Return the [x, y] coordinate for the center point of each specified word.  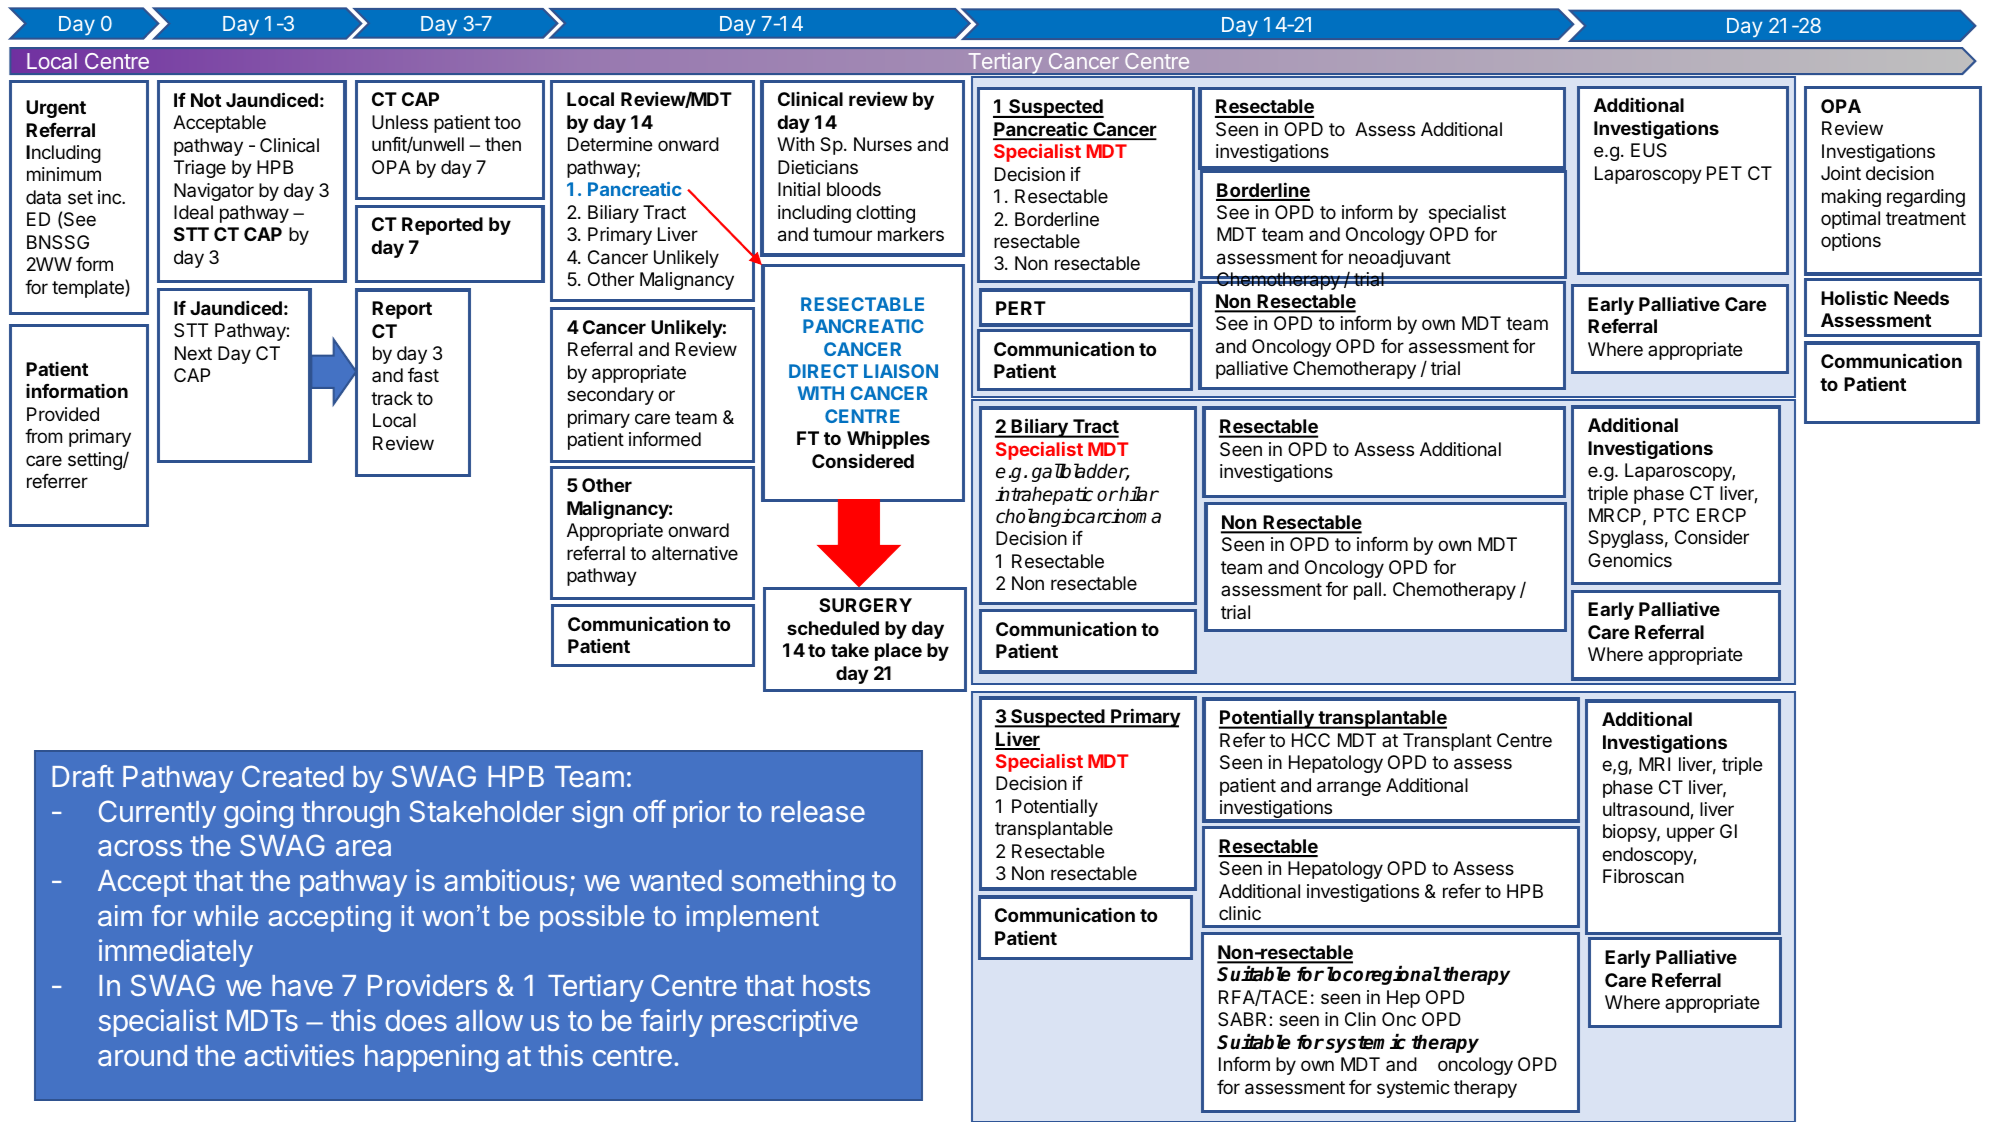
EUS [1649, 150]
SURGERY [865, 605]
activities [299, 1055]
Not [206, 100]
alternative [695, 553]
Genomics [1630, 560]
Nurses [883, 144]
